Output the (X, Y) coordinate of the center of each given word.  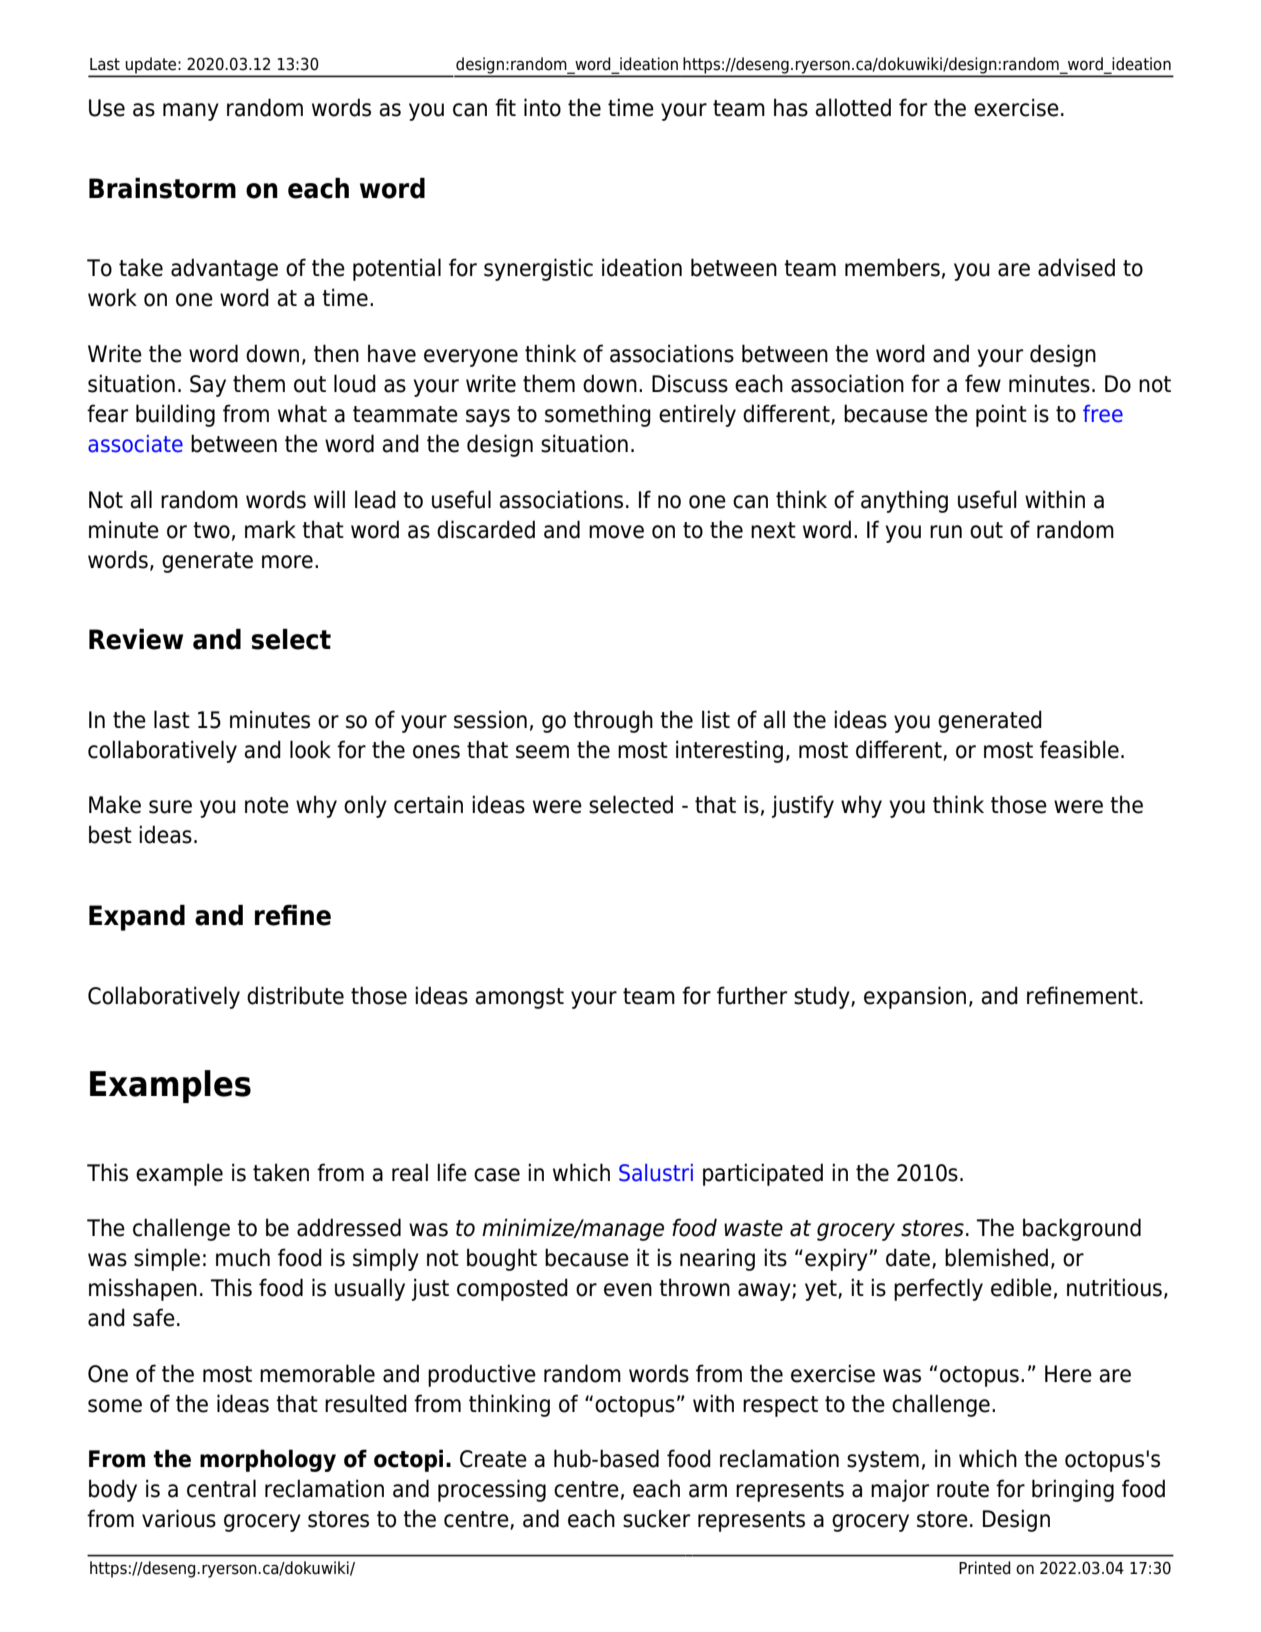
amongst (519, 998)
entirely (697, 415)
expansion (915, 997)
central (221, 1488)
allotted (853, 107)
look (310, 749)
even (628, 1290)
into (542, 107)
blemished (996, 1257)
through (613, 721)
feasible (1079, 749)
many (191, 112)
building (175, 415)
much (243, 1257)
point (1001, 415)
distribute (295, 995)
